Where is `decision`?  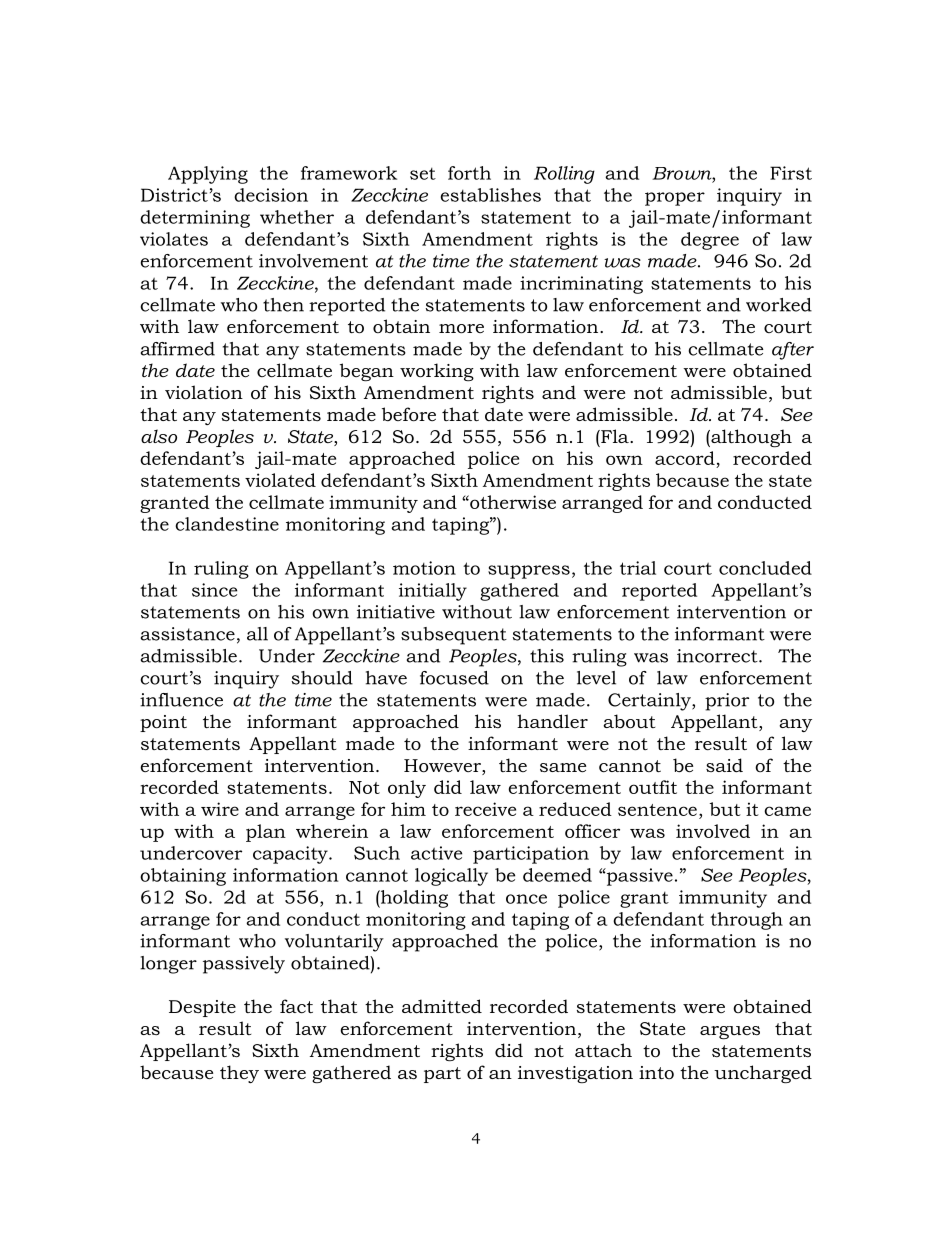
decision is located at coordinates (271, 195).
